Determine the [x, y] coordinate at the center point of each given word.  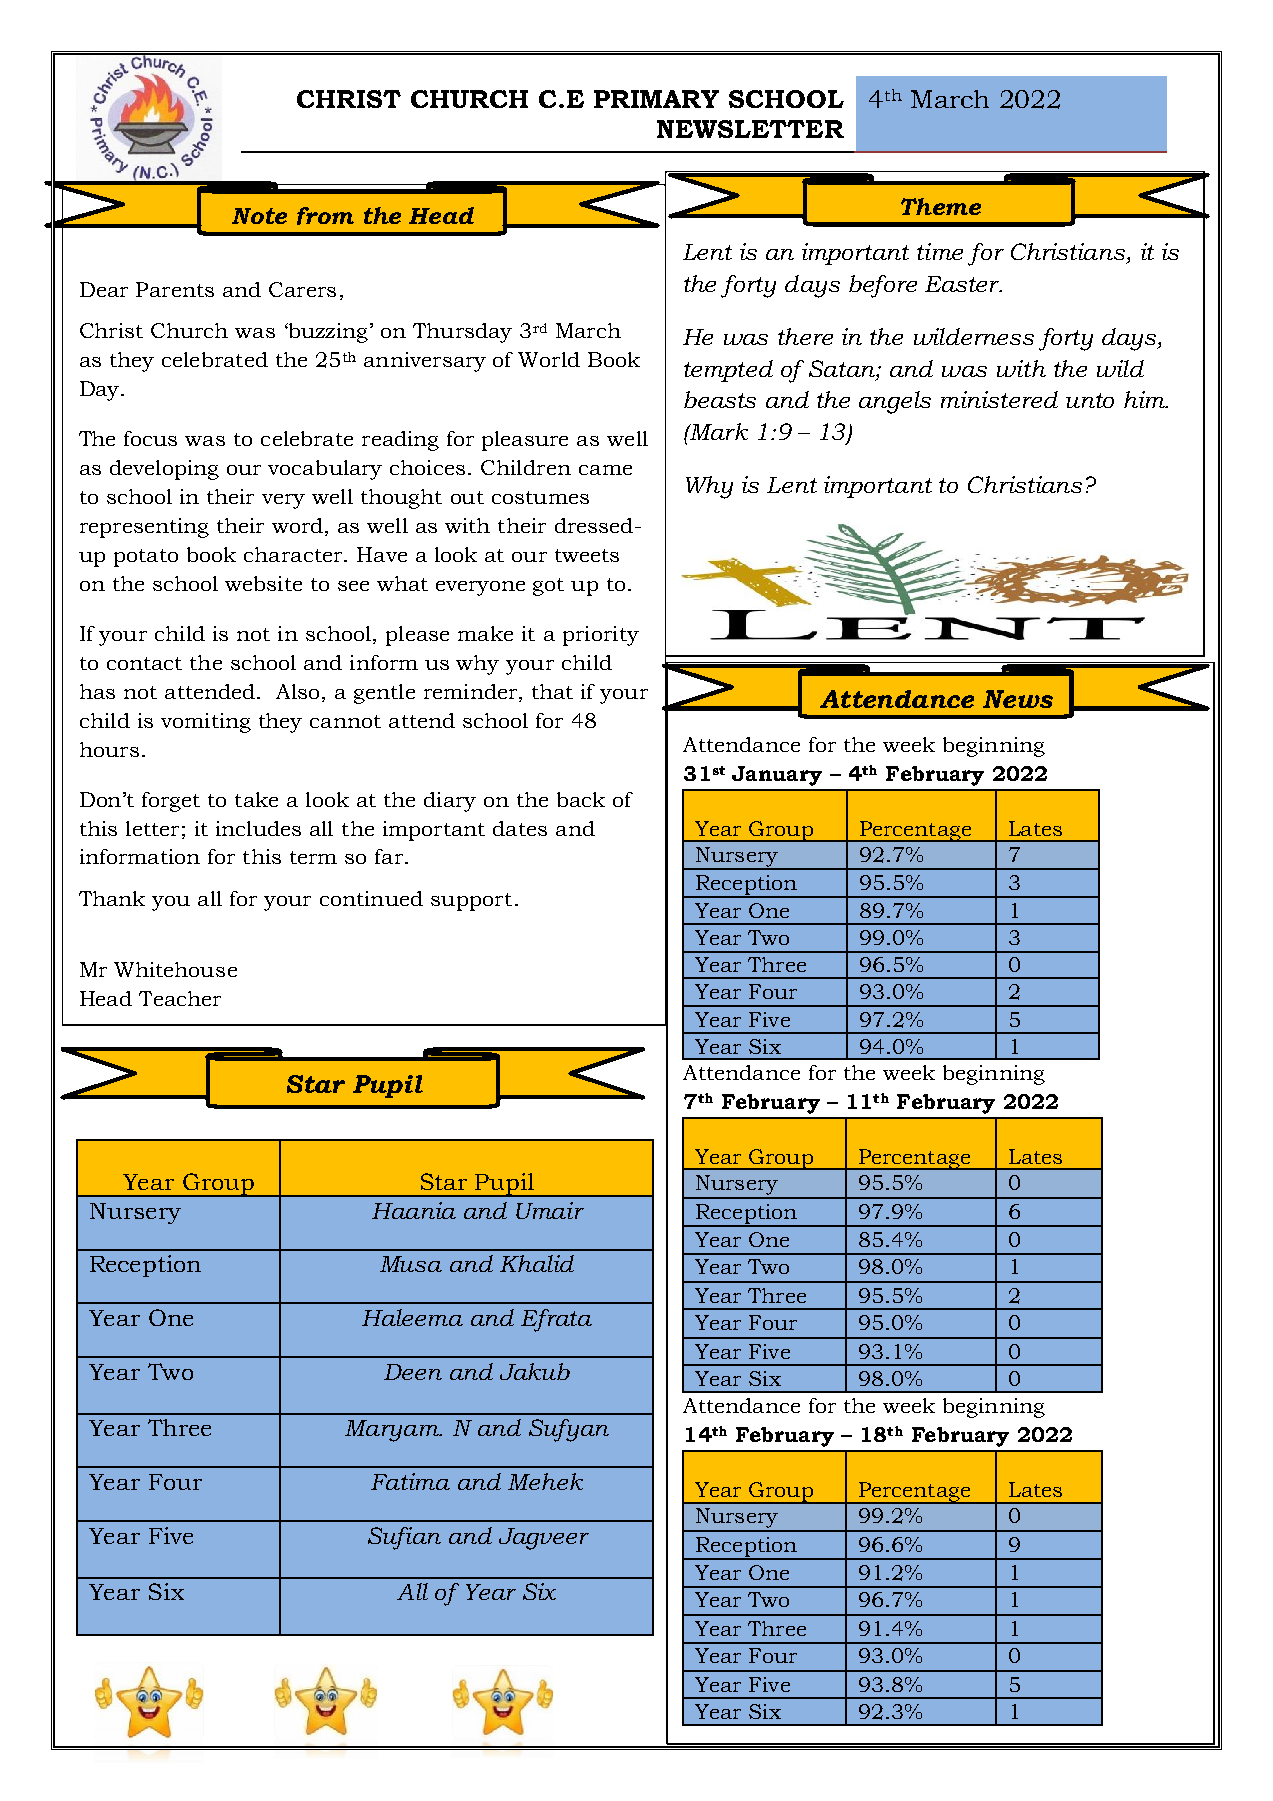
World [549, 359]
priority [601, 636]
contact [144, 663]
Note [259, 216]
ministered [999, 399]
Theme [941, 206]
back [581, 799]
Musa [411, 1264]
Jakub [535, 1371]
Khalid [537, 1263]
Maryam [393, 1431]
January [777, 776]
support [471, 902]
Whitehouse [175, 969]
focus [150, 438]
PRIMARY [656, 99]
